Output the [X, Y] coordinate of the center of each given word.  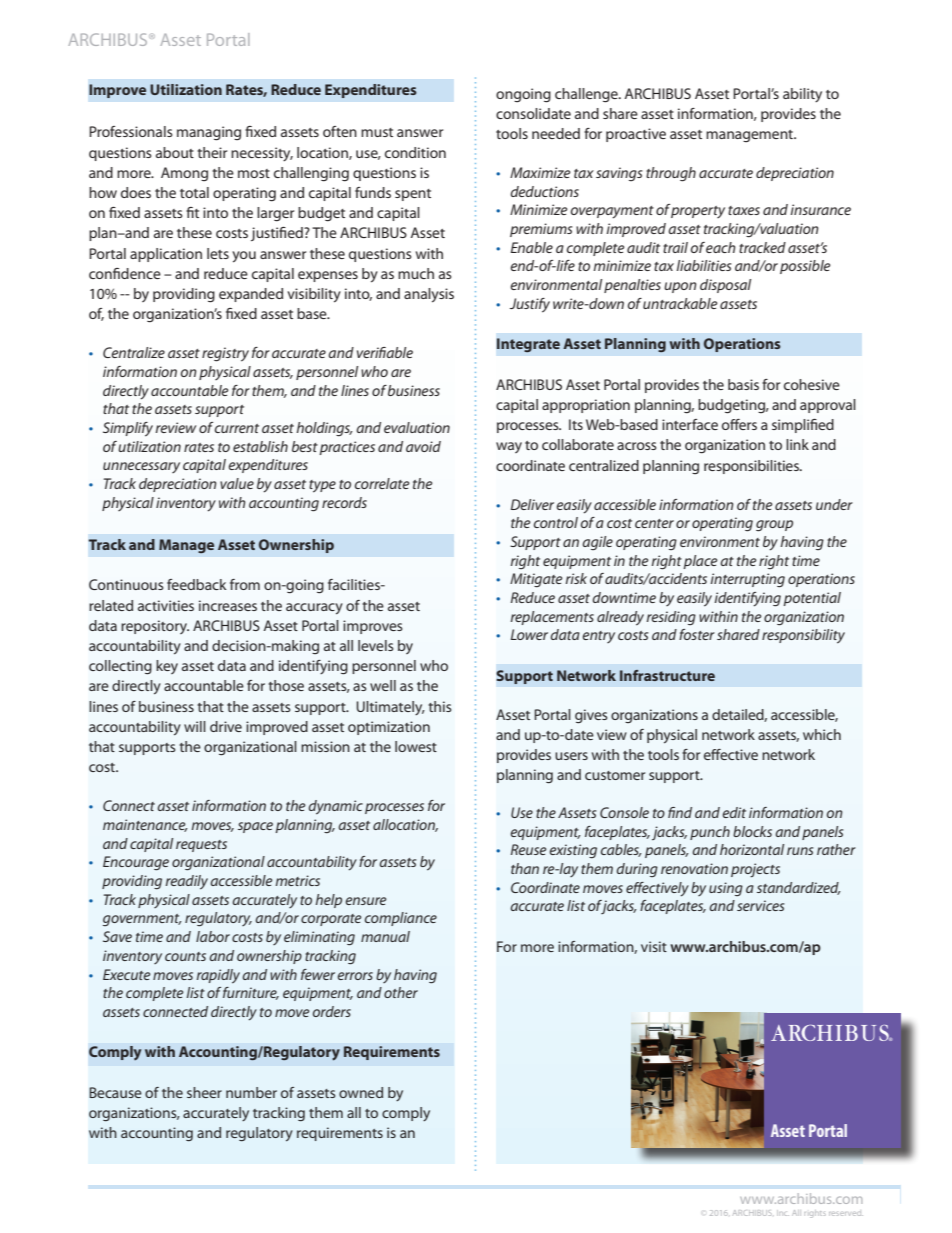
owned [361, 1092]
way [509, 447]
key [167, 667]
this [440, 706]
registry [225, 354]
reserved [846, 1213]
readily [186, 882]
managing [209, 133]
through [671, 174]
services [760, 905]
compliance [401, 919]
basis [743, 384]
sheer [204, 1092]
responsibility [803, 636]
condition [415, 152]
